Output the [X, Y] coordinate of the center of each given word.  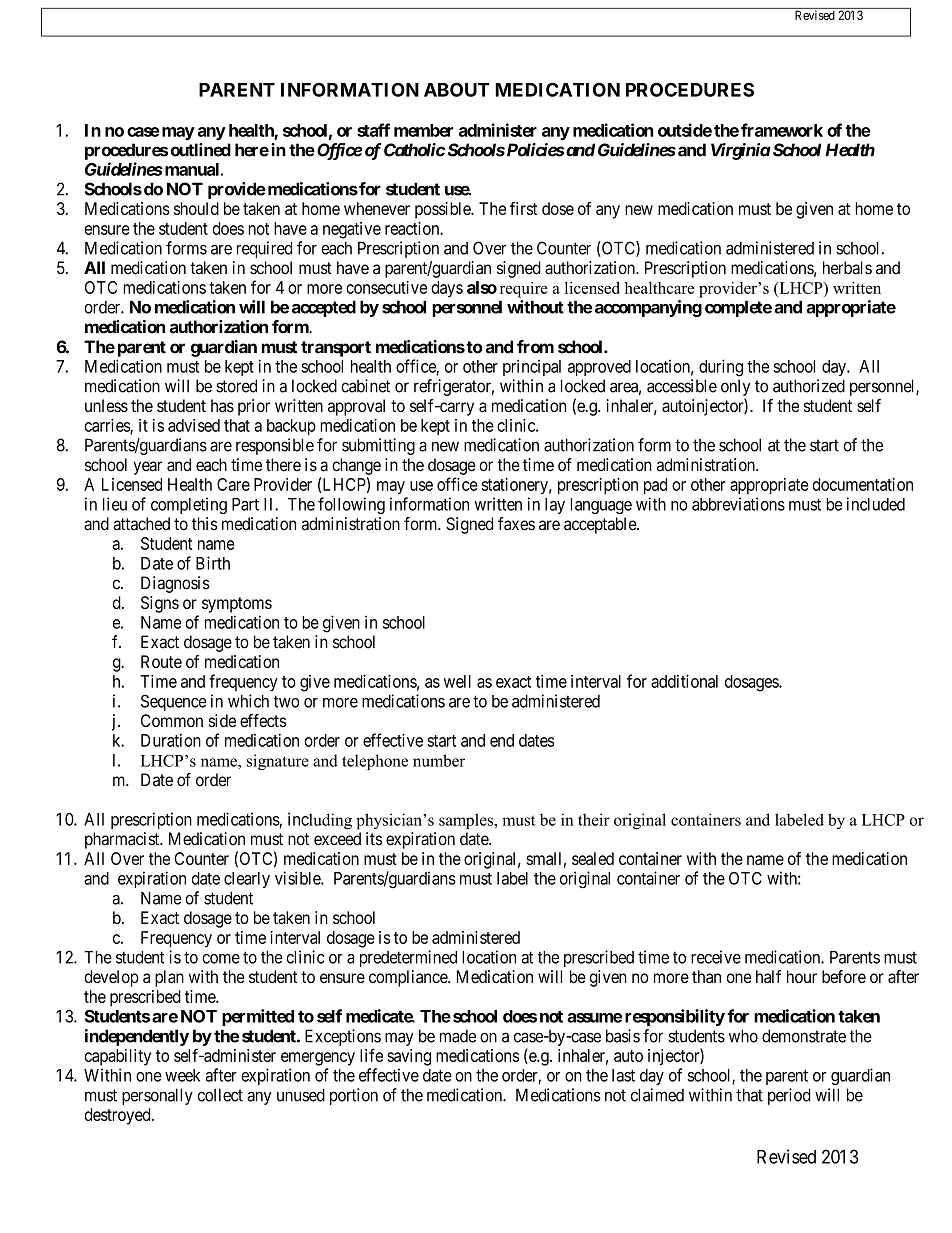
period [789, 1096]
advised [194, 425]
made [458, 1036]
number [439, 760]
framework [782, 130]
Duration [171, 740]
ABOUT [457, 90]
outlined [201, 150]
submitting [378, 446]
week [182, 1075]
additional [684, 681]
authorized [809, 386]
